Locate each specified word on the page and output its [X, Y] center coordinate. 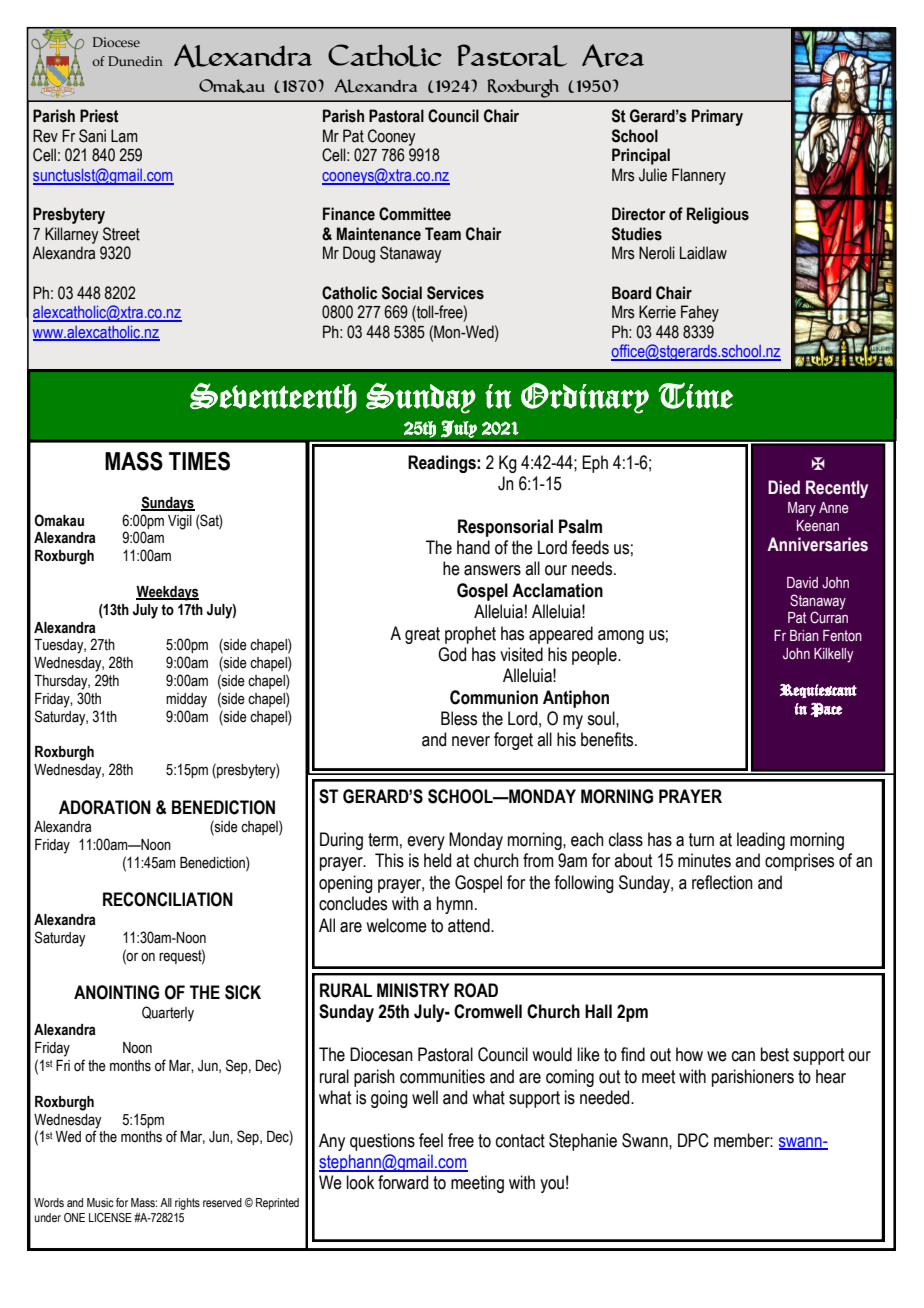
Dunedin [135, 61]
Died [784, 487]
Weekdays [167, 593]
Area [613, 56]
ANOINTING [116, 992]
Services [455, 293]
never [471, 741]
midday [186, 700]
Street [121, 234]
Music [100, 1202]
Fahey [700, 313]
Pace [826, 709]
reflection [722, 882]
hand [473, 547]
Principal [641, 156]
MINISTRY [413, 990]
